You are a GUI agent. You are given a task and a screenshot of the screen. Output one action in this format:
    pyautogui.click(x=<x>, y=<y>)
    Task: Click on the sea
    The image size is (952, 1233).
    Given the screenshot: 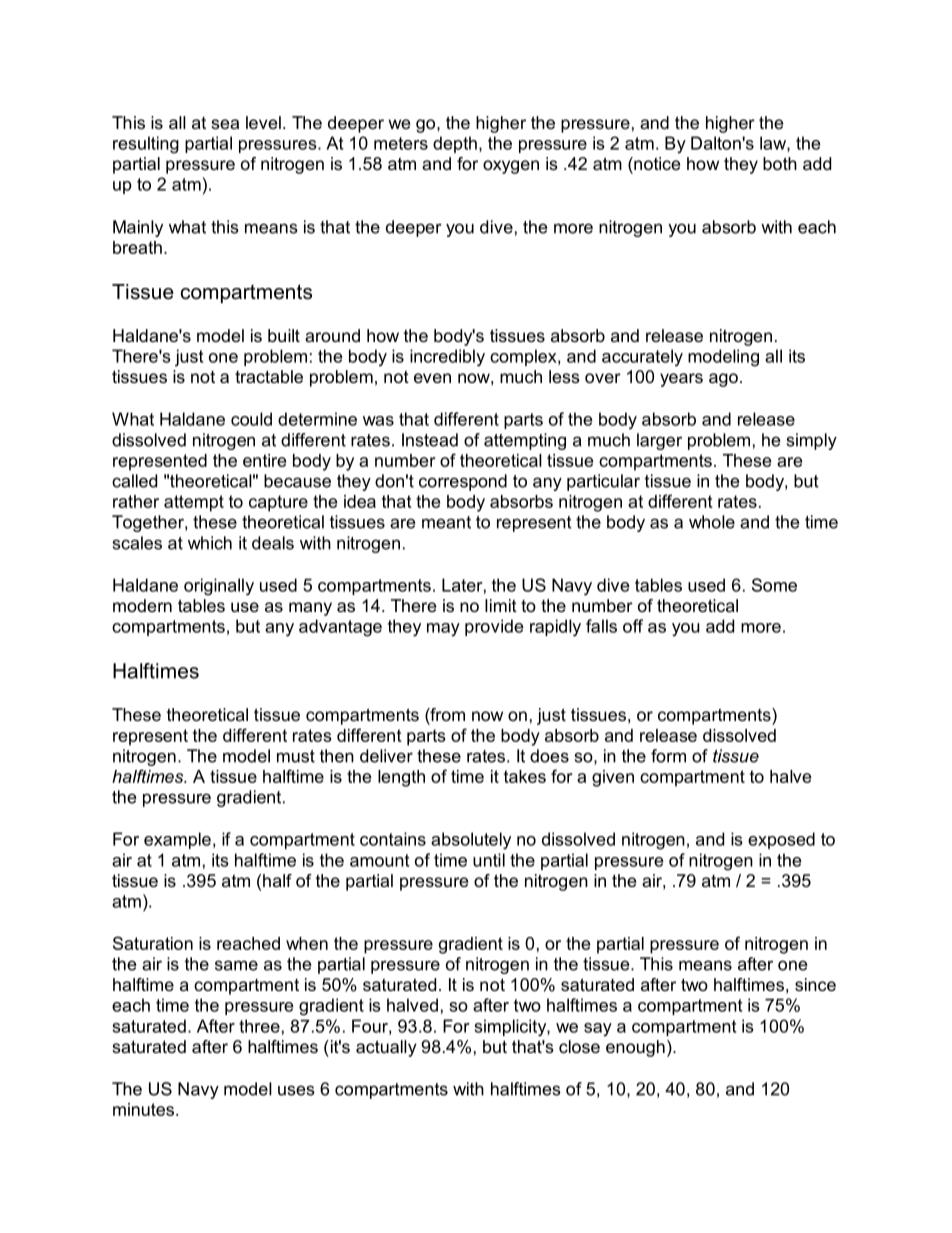 What is the action you would take?
    pyautogui.click(x=225, y=124)
